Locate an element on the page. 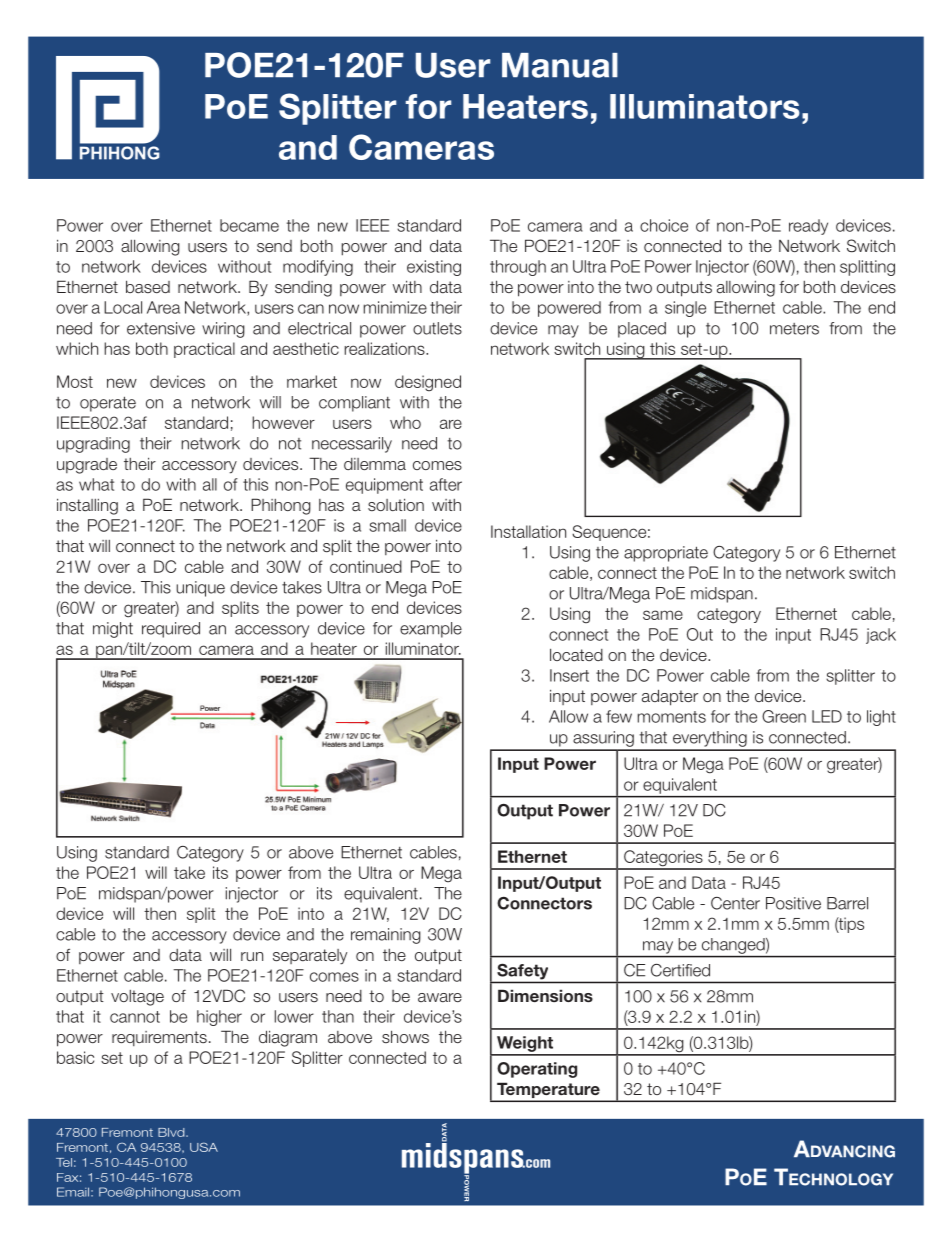 Image resolution: width=952 pixels, height=1233 pixels. Blvd is located at coordinates (172, 1132).
